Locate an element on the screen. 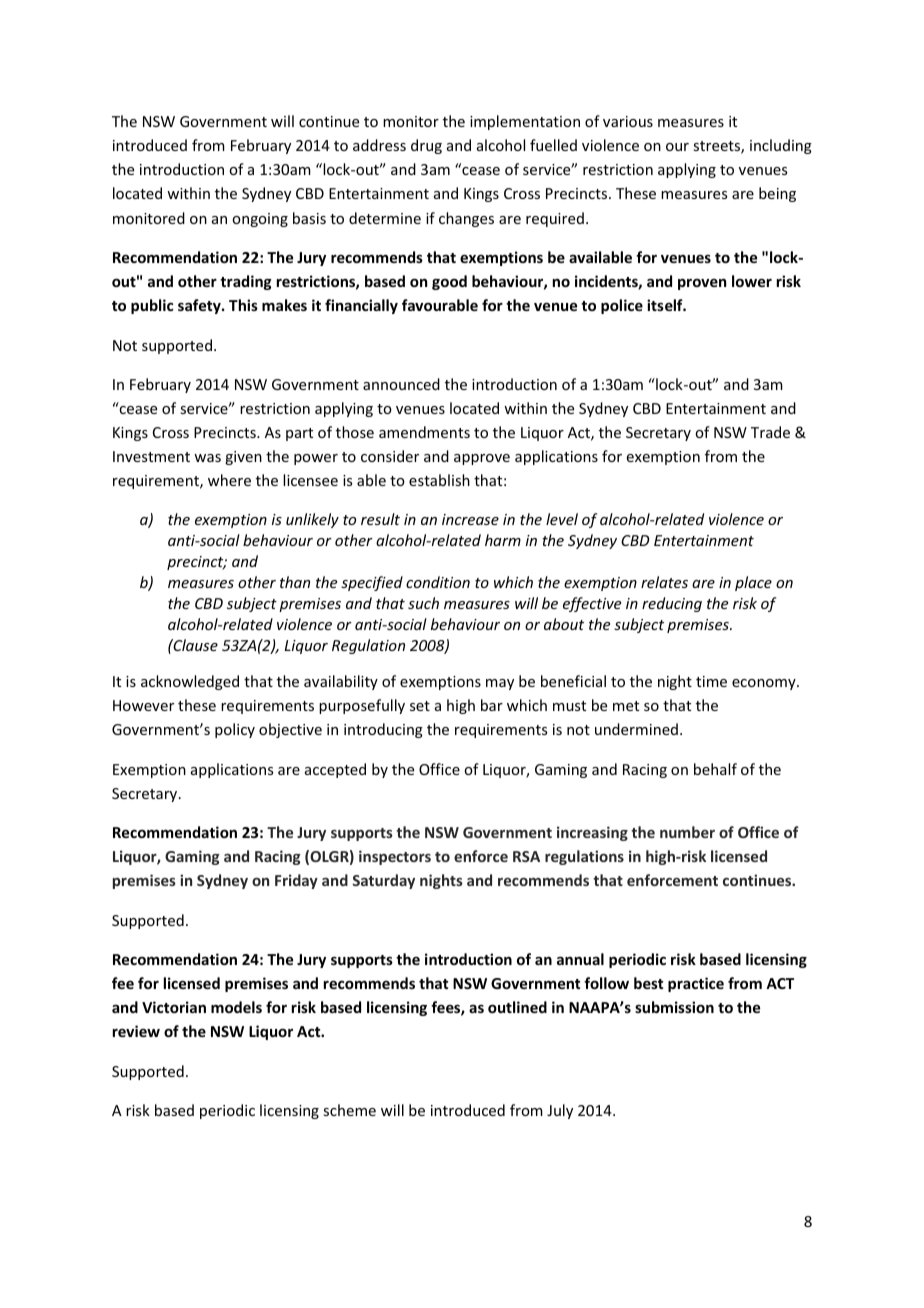 Image resolution: width=924 pixels, height=1308 pixels. announced is located at coordinates (401, 384).
